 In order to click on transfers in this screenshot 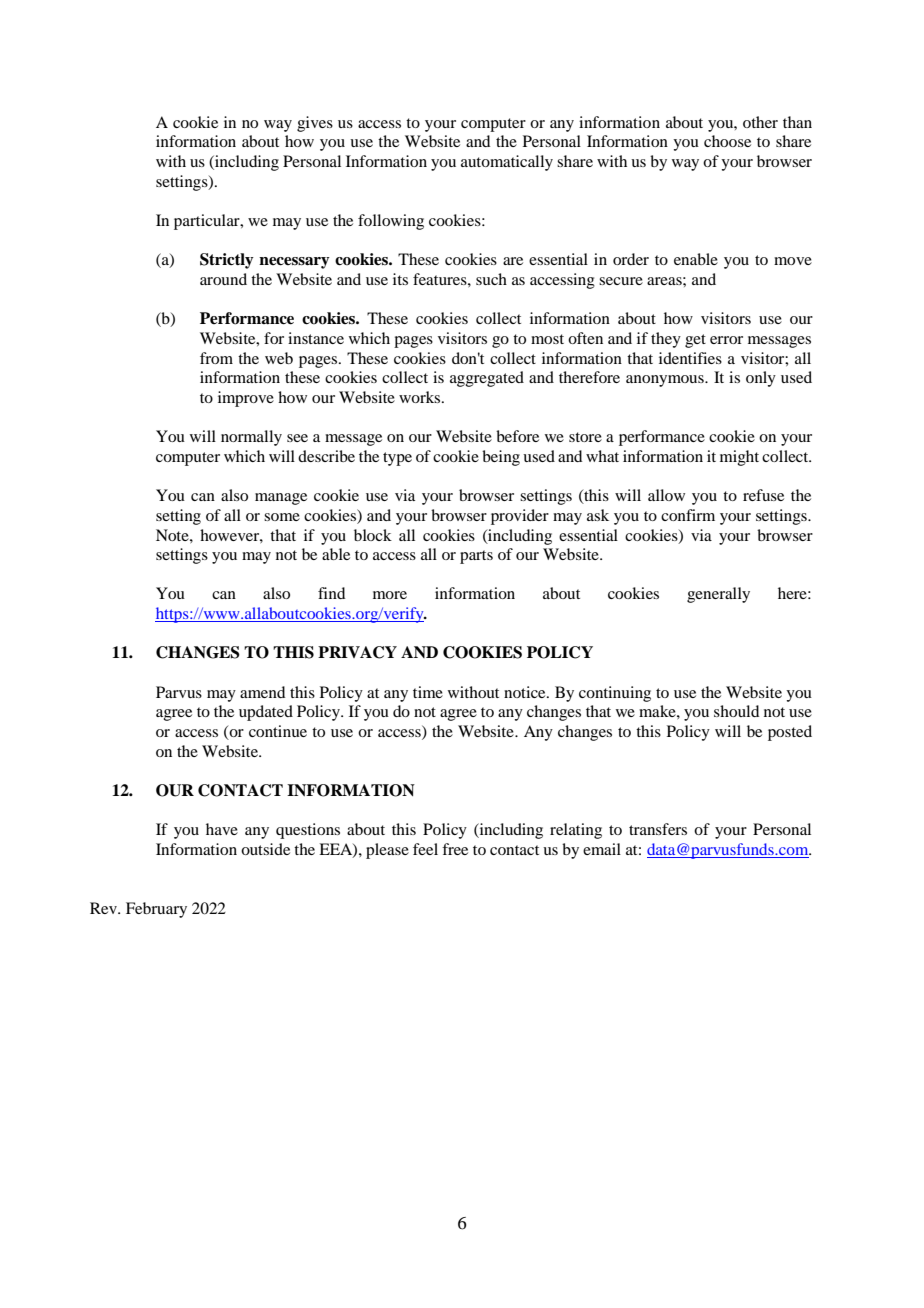, I will do `click(658, 829)`.
